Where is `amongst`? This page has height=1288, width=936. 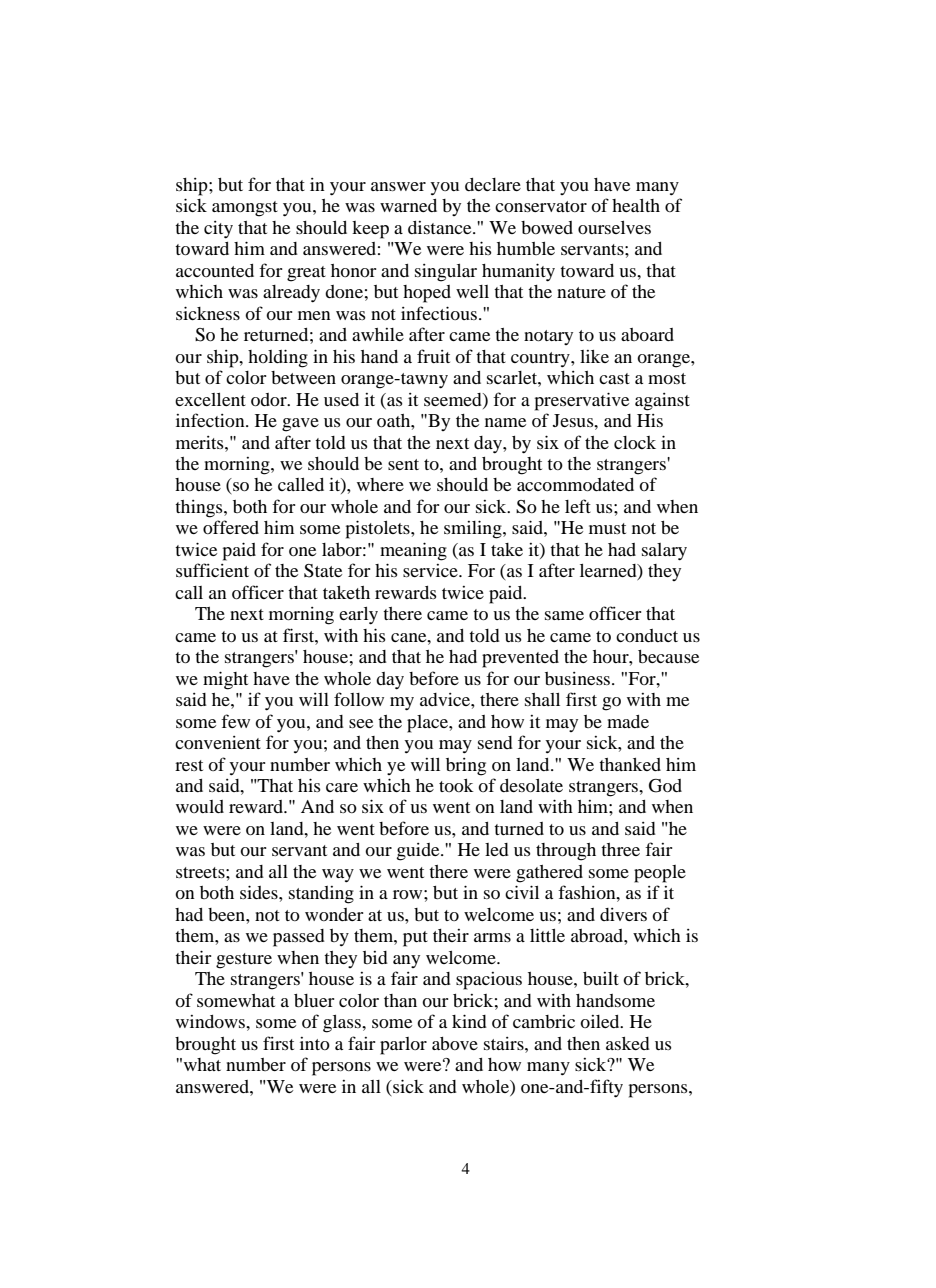 amongst is located at coordinates (245, 209).
